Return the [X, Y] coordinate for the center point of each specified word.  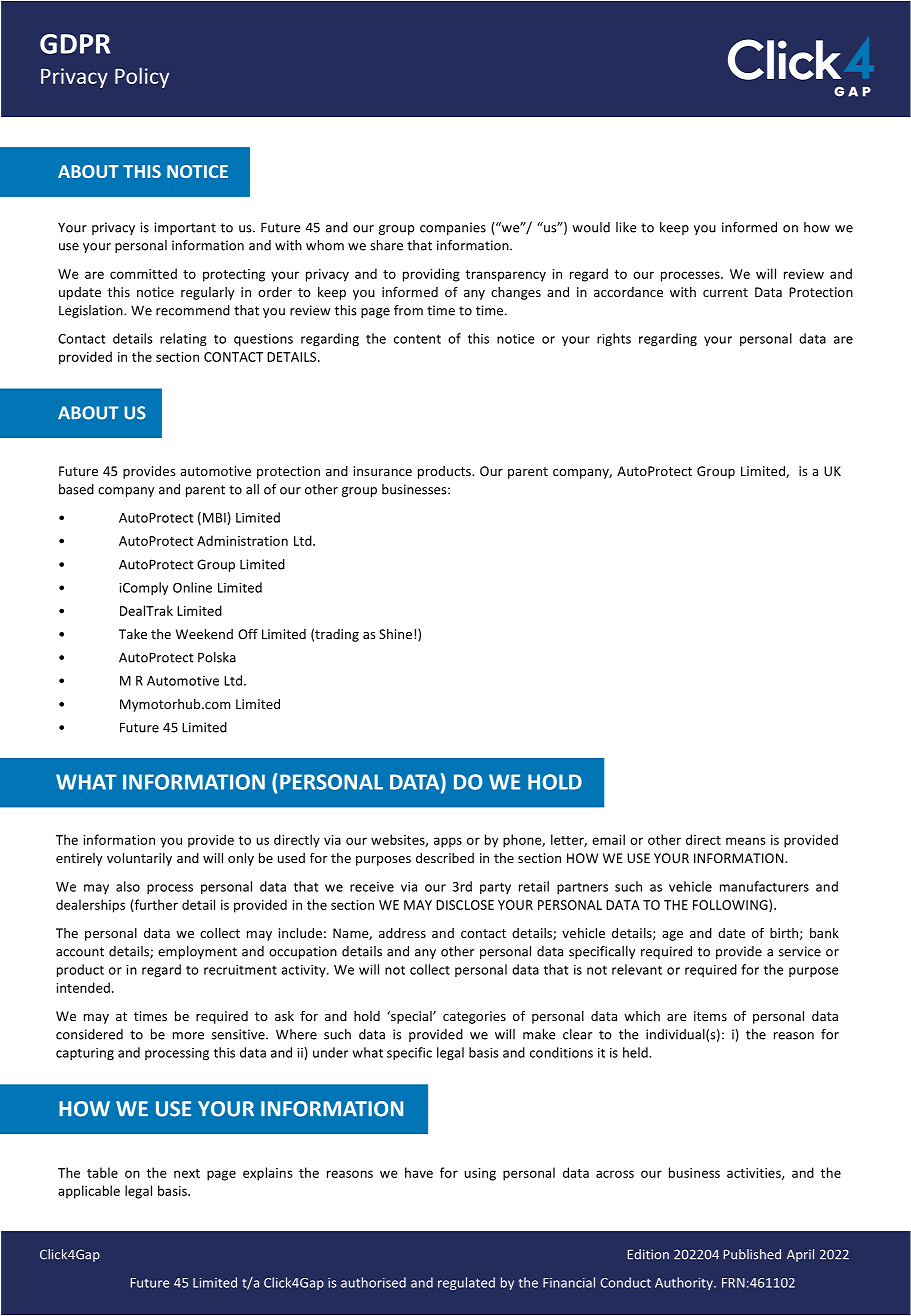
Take [133, 634]
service [800, 951]
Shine [397, 634]
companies [453, 228]
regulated [466, 1283]
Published [752, 1254]
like [626, 227]
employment [197, 952]
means [746, 841]
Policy [142, 77]
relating [183, 339]
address [402, 933]
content [417, 339]
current [725, 292]
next [187, 1173]
